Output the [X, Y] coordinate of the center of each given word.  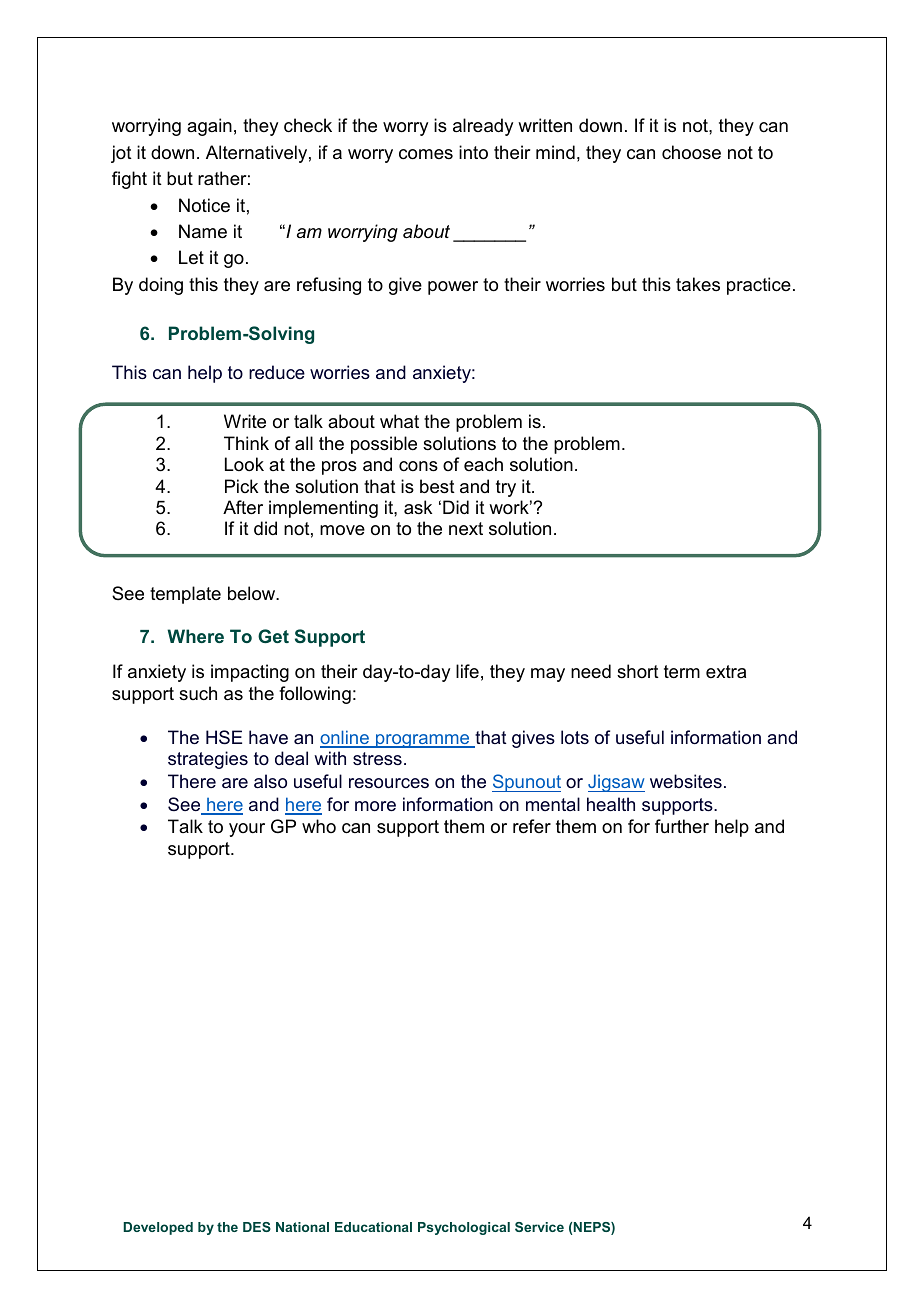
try [506, 488]
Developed [158, 1228]
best [437, 486]
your [247, 830]
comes [426, 154]
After [243, 507]
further [682, 826]
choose [691, 152]
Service [539, 1227]
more [375, 806]
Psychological [464, 1228]
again [209, 127]
